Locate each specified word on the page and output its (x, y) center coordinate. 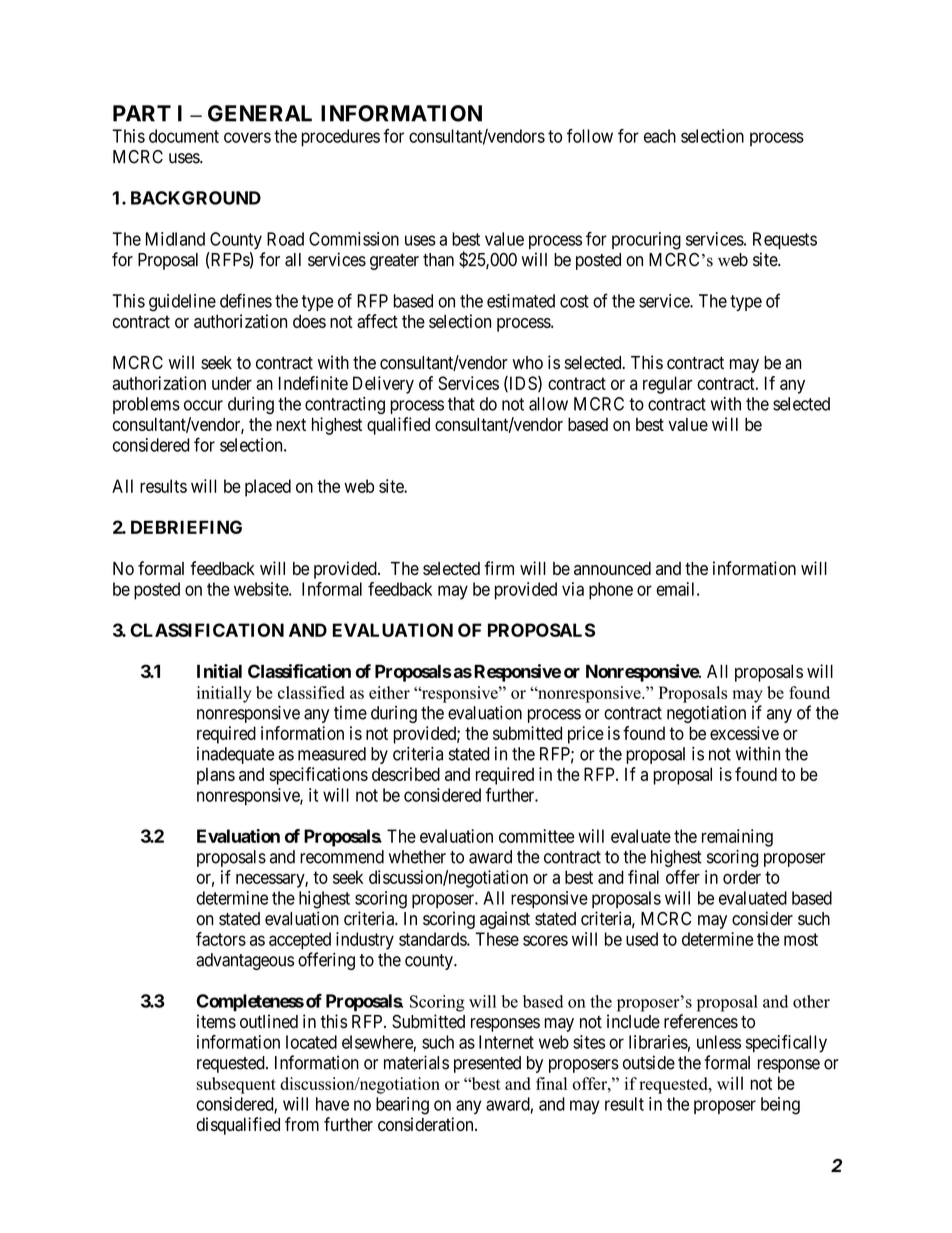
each (660, 136)
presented (487, 1064)
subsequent (236, 1085)
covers (247, 137)
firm (499, 568)
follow (590, 136)
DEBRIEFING (186, 527)
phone (611, 591)
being (780, 1106)
